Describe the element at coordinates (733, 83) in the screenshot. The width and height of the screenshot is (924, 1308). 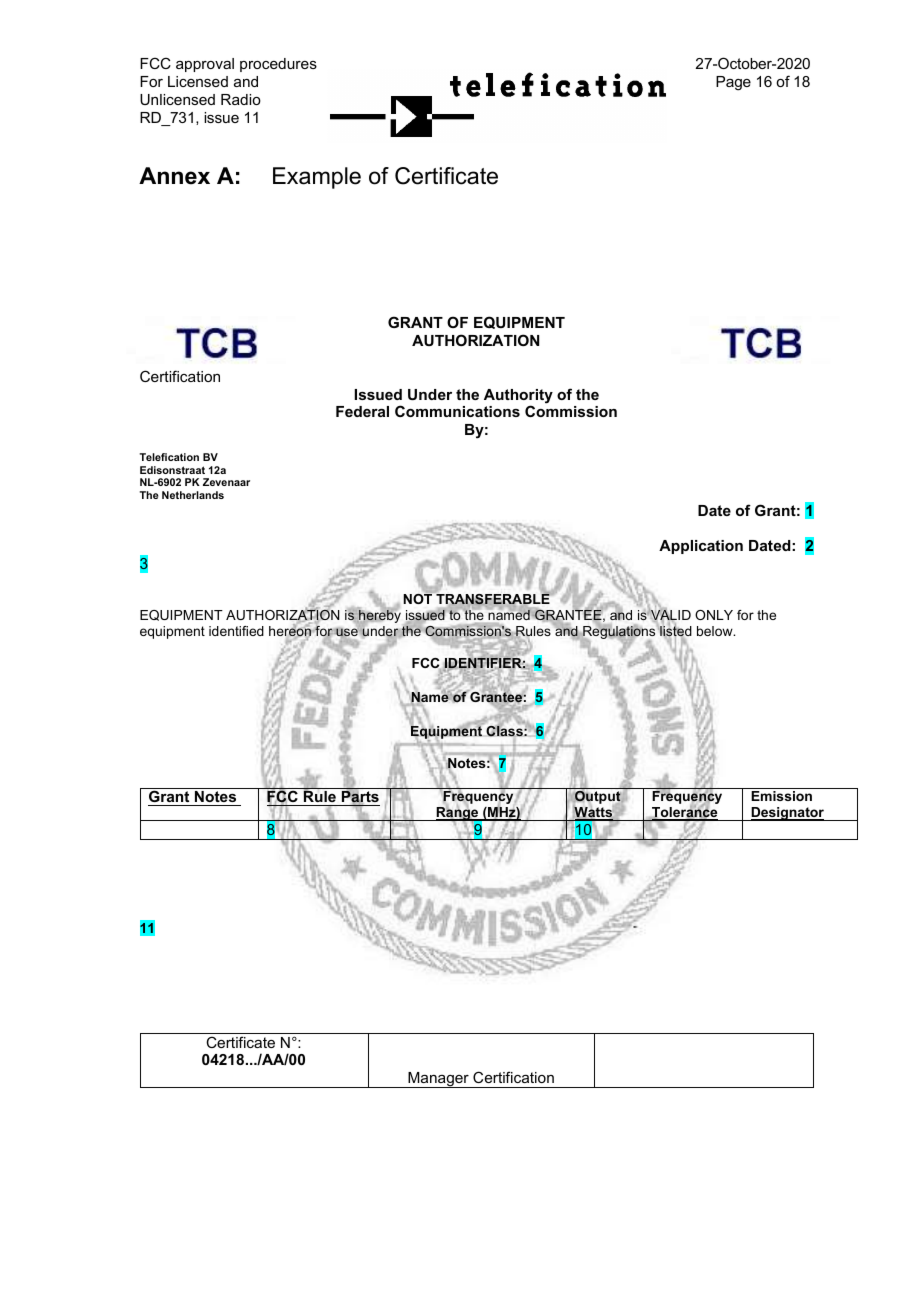
I see `Page` at that location.
